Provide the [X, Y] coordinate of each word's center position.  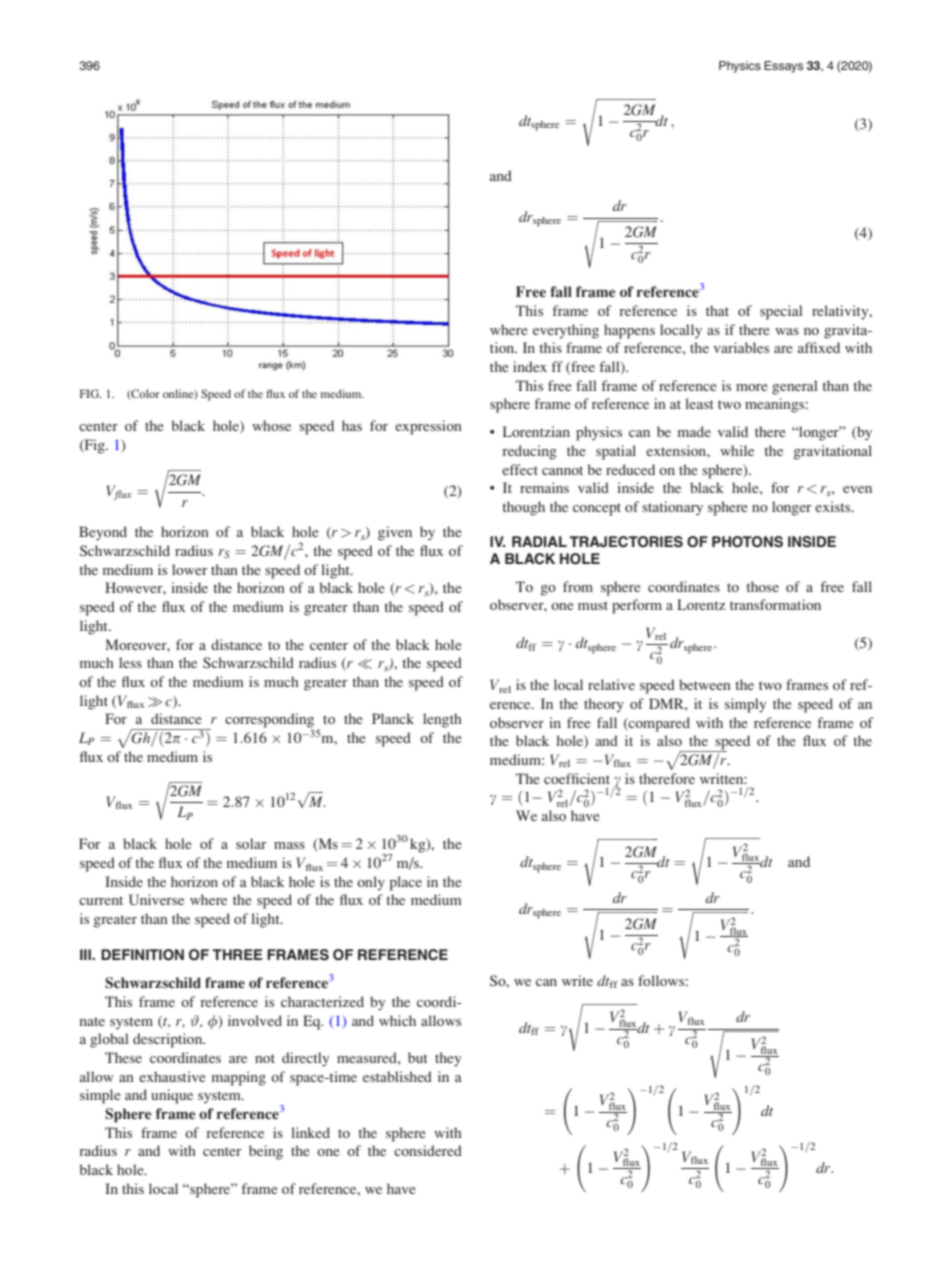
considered [428, 1150]
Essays [783, 67]
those [762, 586]
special [781, 312]
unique [172, 1096]
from [578, 586]
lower [190, 569]
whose [271, 425]
